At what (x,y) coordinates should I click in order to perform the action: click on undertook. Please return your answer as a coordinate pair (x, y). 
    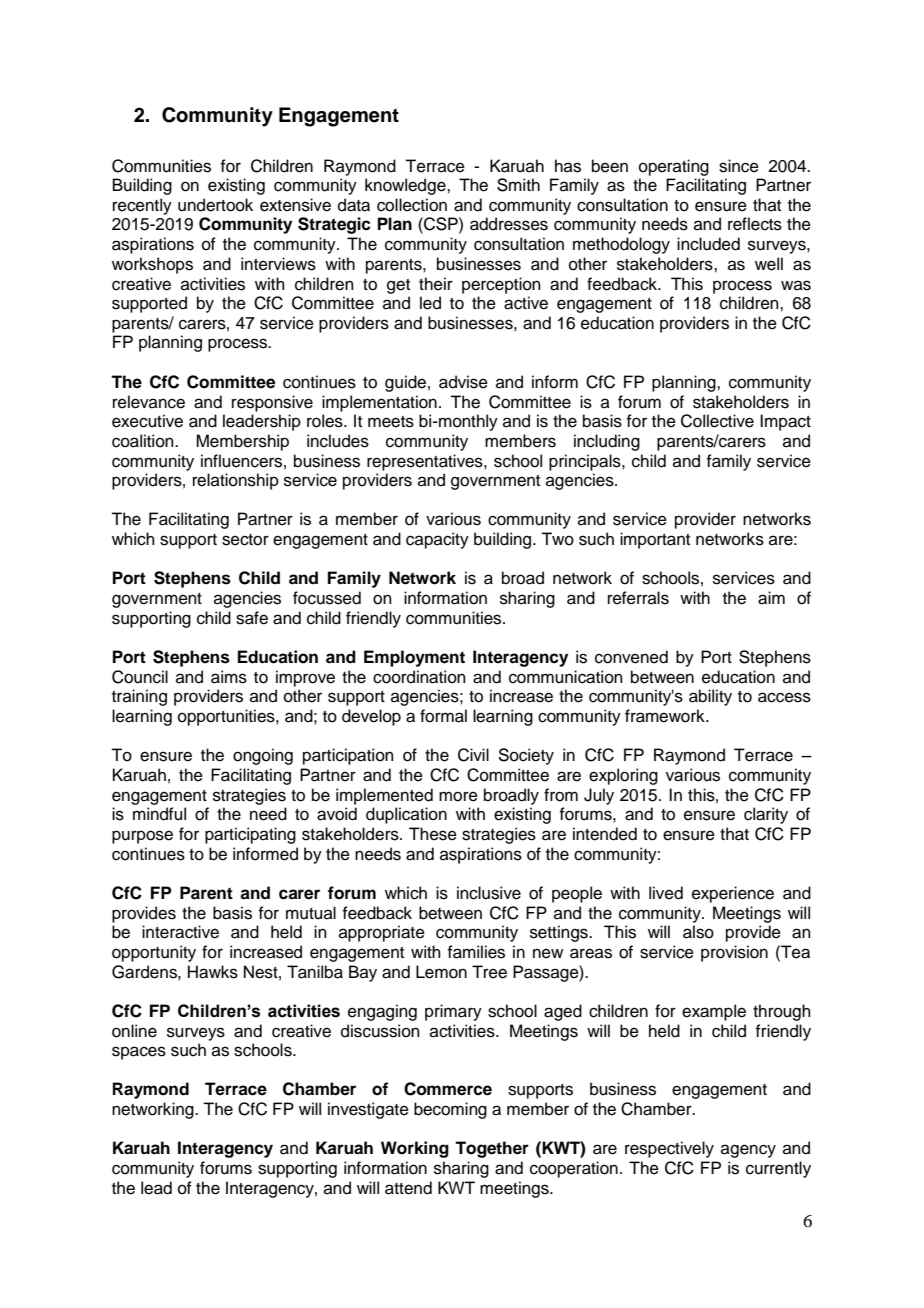
    Looking at the image, I should click on (215, 205).
